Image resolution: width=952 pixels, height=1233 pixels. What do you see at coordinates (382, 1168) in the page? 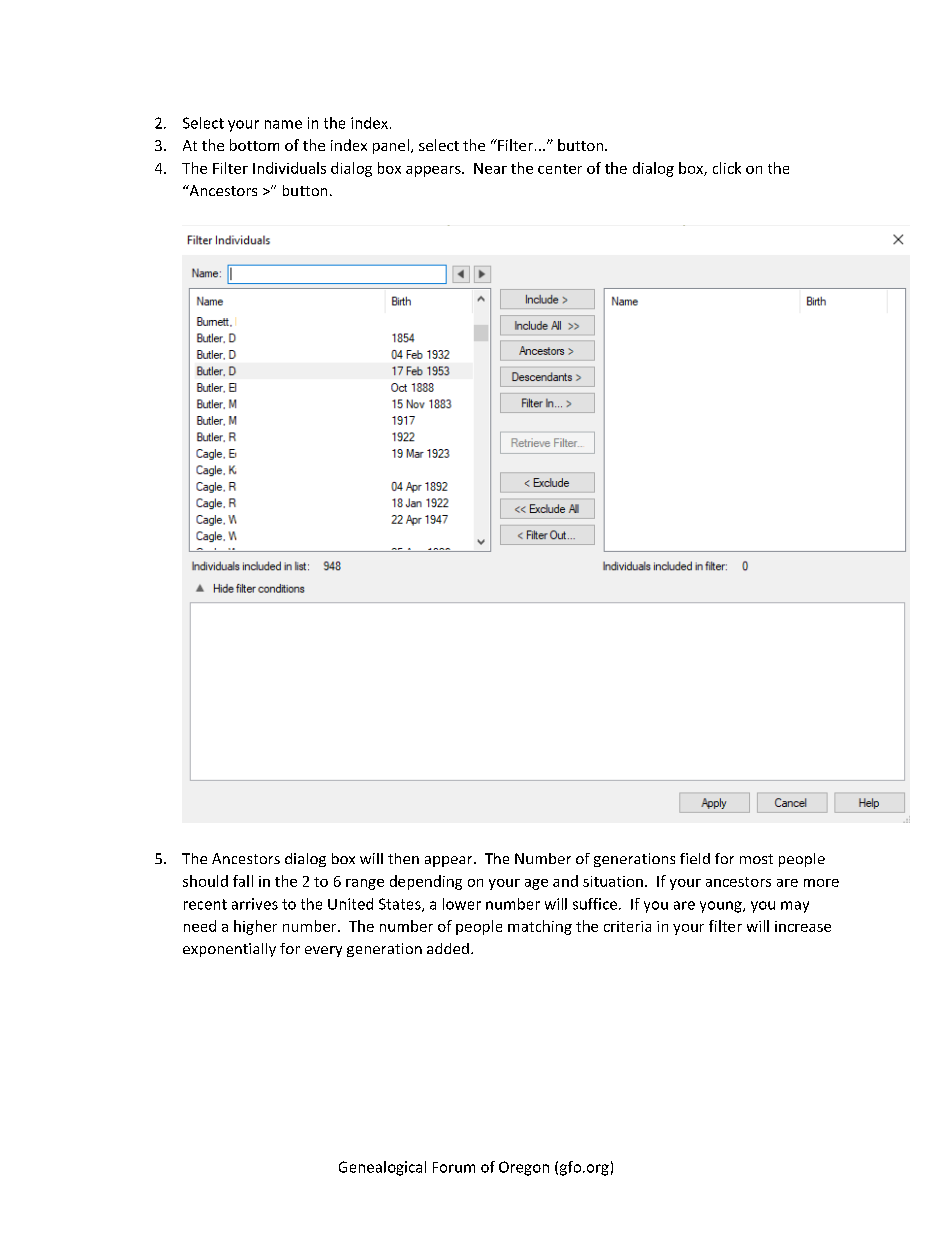
I see `Genealogical` at bounding box center [382, 1168].
